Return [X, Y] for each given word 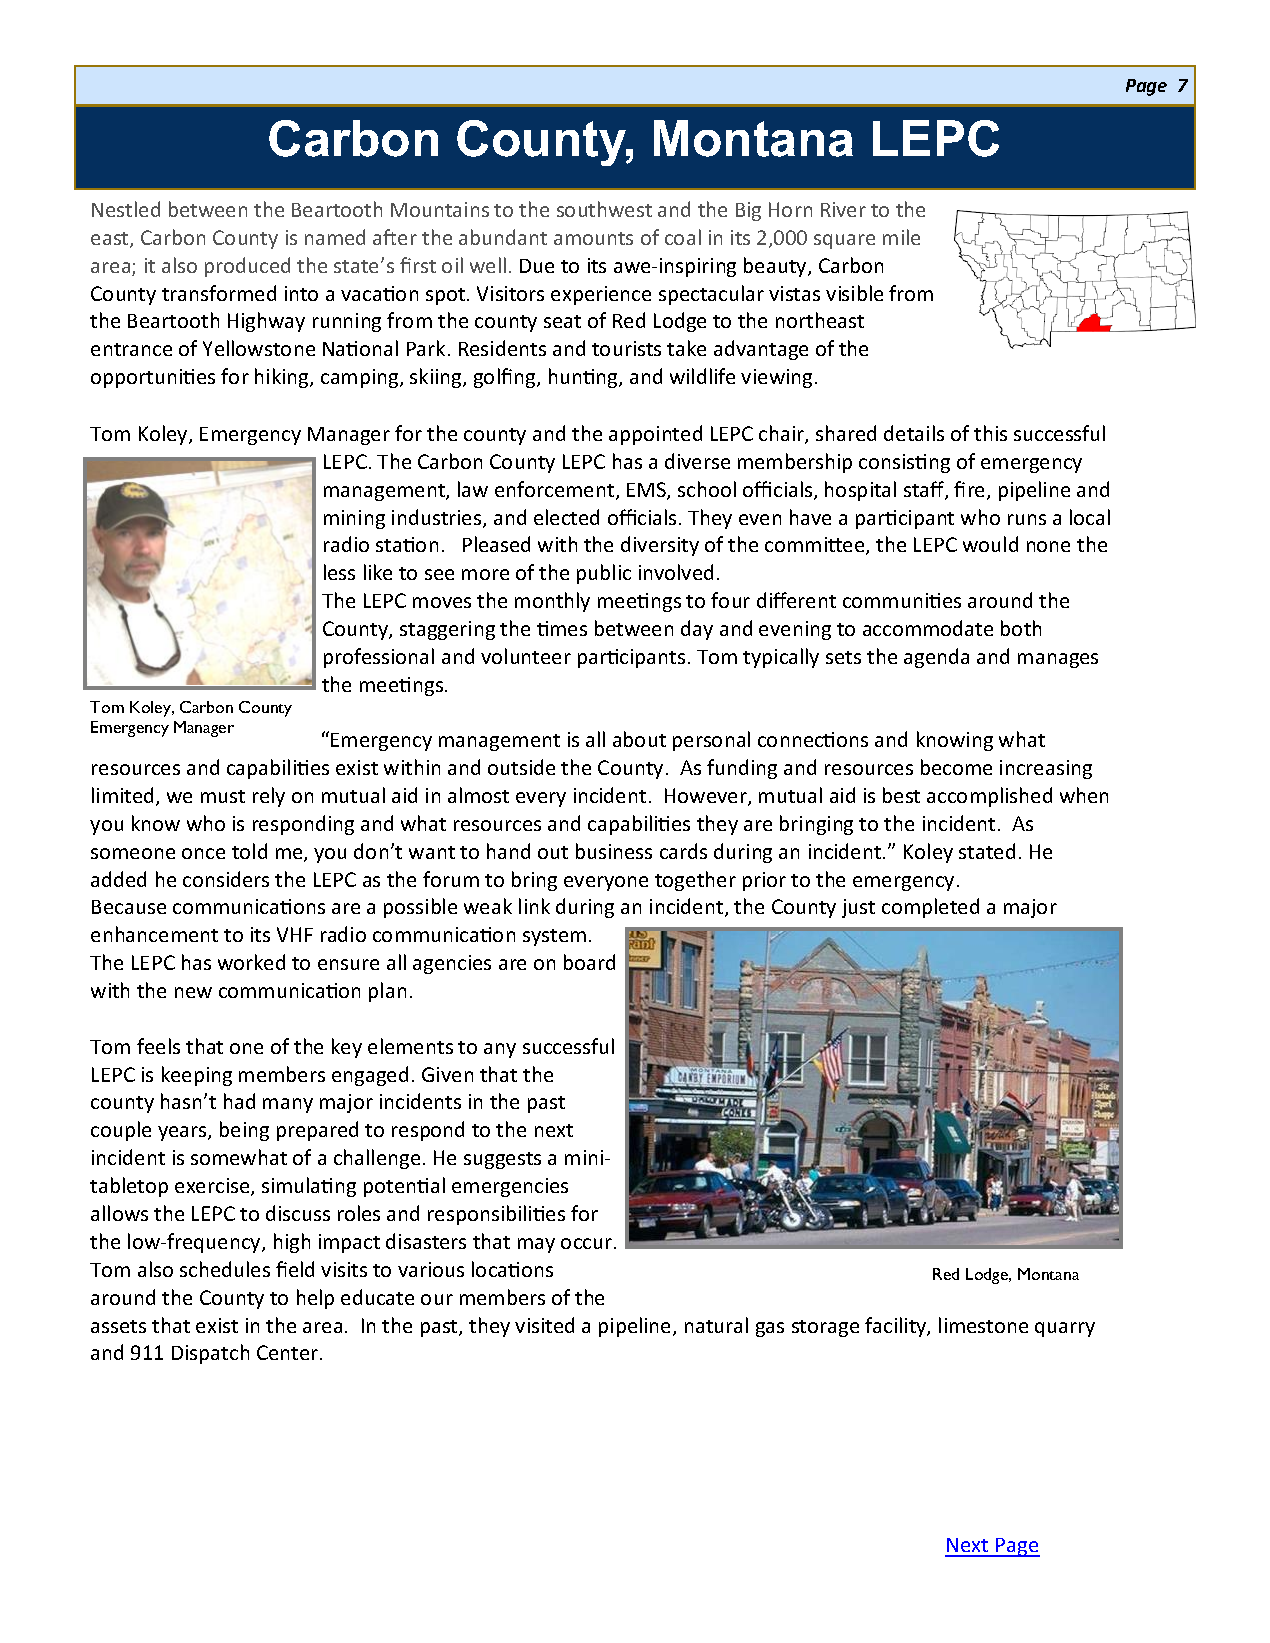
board [589, 962]
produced [247, 267]
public [604, 574]
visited [544, 1325]
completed [930, 908]
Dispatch [210, 1354]
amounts [593, 238]
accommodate [928, 628]
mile [901, 237]
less [339, 572]
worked [251, 962]
